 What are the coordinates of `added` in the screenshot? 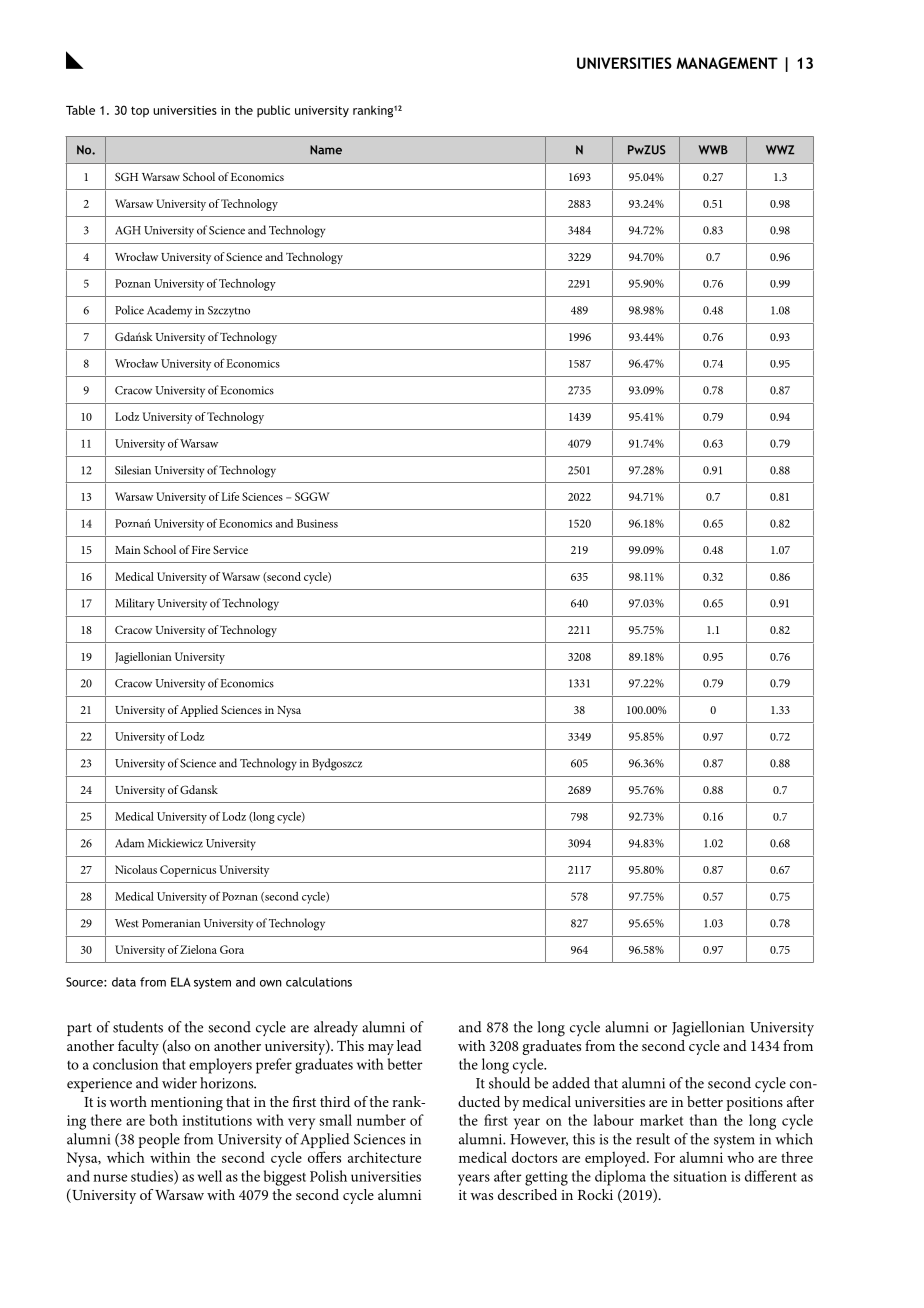 It's located at (571, 1083).
